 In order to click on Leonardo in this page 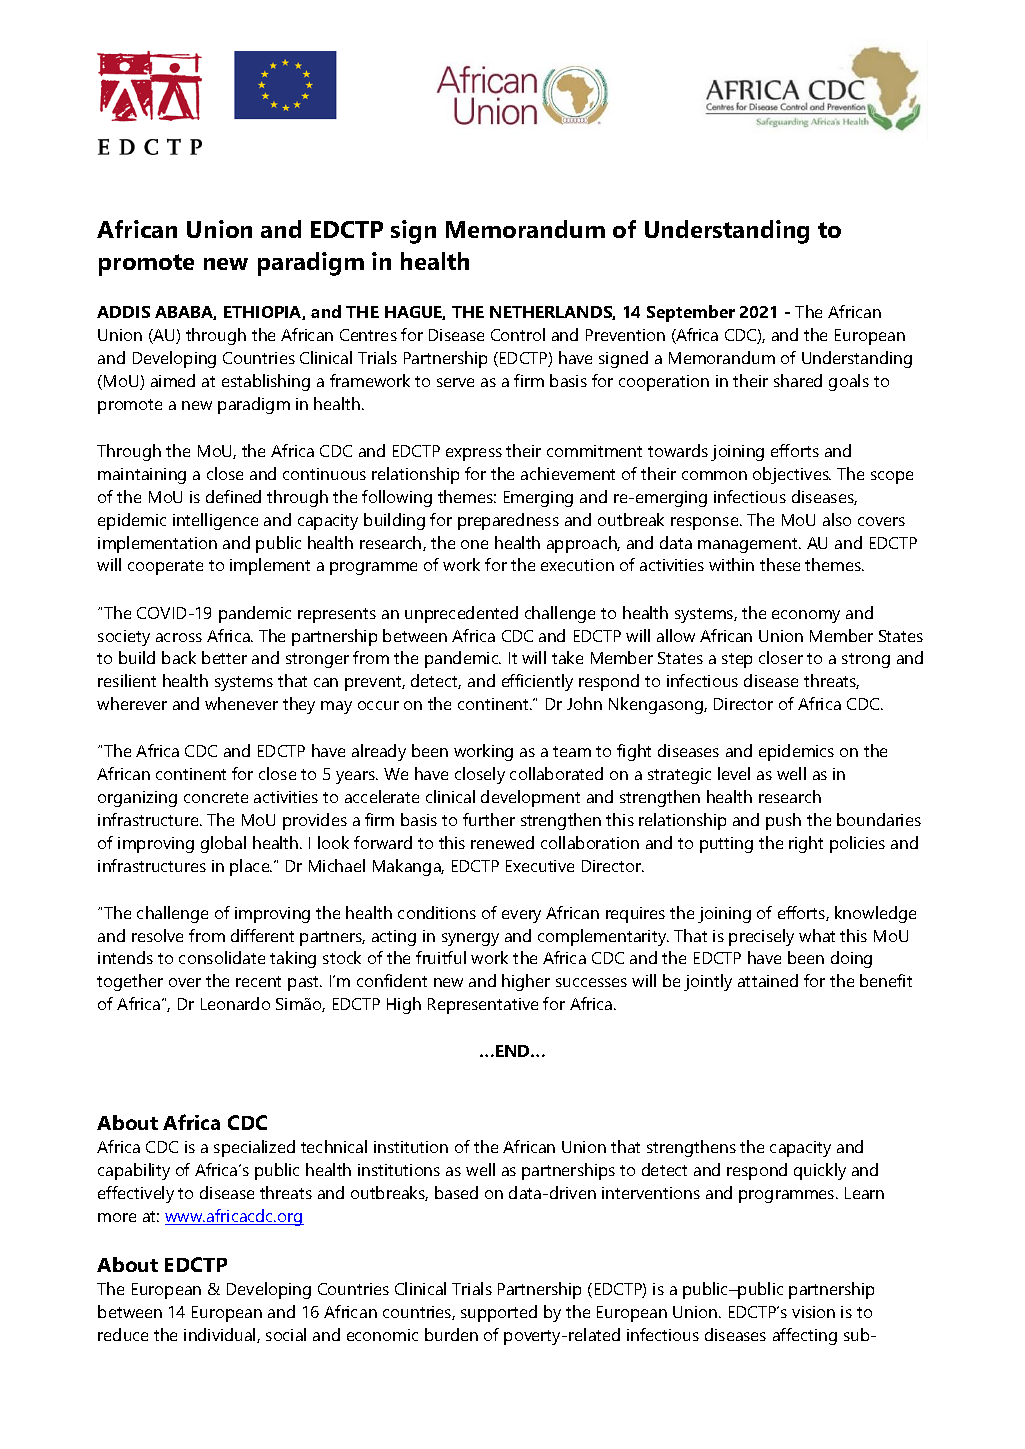, I will do `click(235, 1003)`.
